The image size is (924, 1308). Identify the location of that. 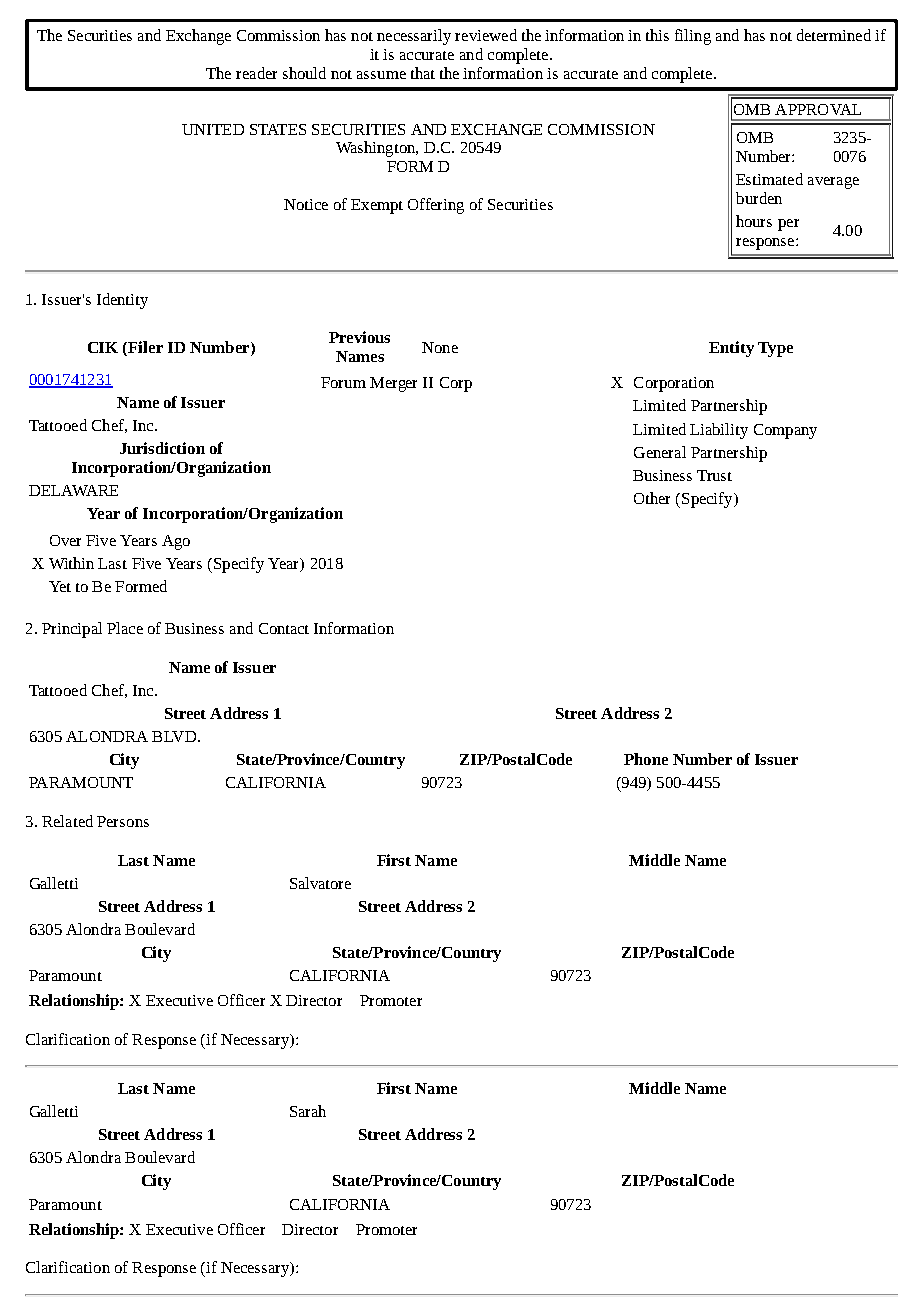
(423, 73).
